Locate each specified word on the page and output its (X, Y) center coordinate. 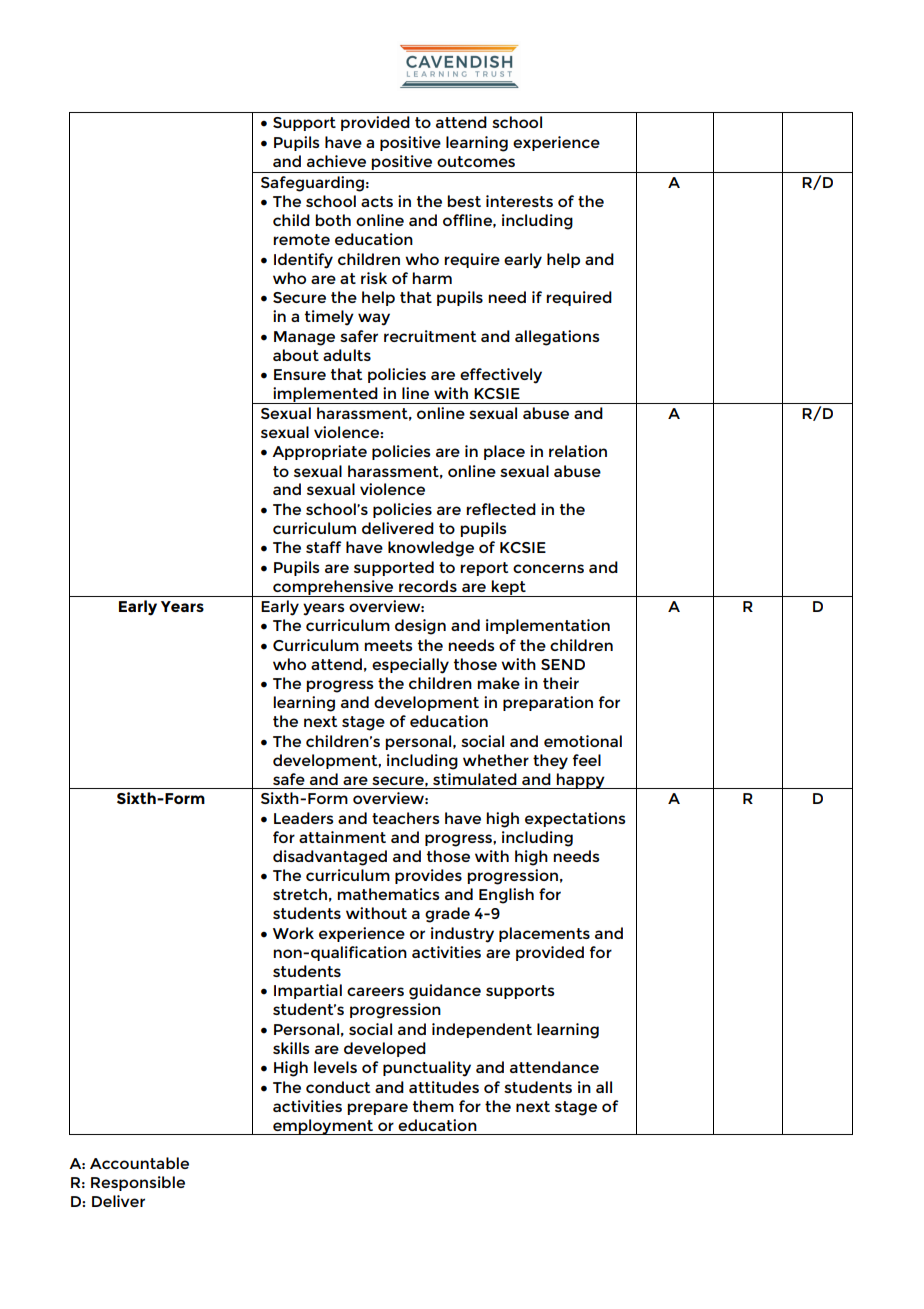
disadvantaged (330, 858)
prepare (377, 1109)
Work (293, 933)
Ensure (300, 374)
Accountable (139, 1163)
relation (578, 451)
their (561, 683)
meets (388, 645)
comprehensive (333, 588)
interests (519, 201)
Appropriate (319, 452)
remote (301, 239)
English (506, 896)
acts (377, 201)
